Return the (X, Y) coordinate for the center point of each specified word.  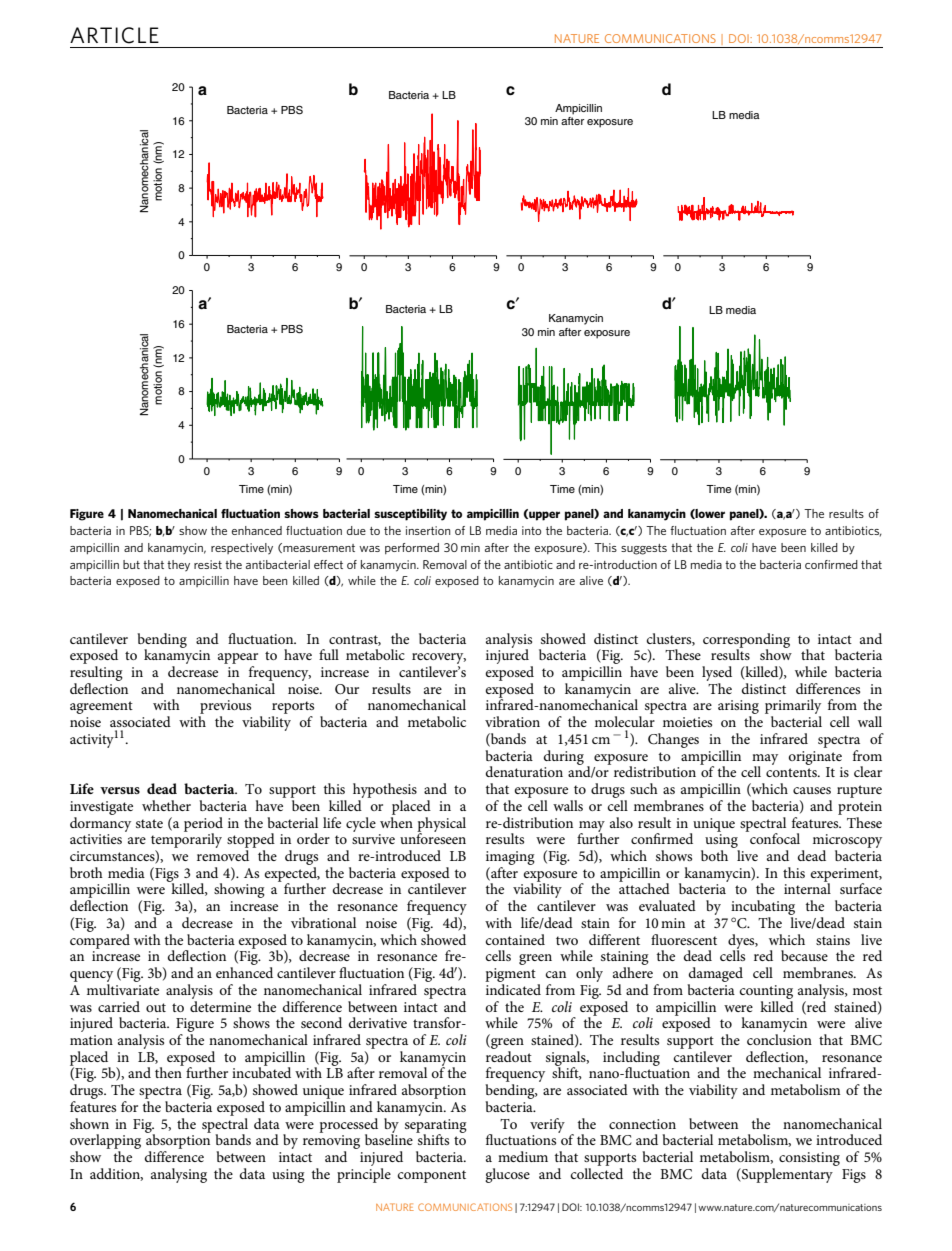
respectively (242, 549)
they (178, 566)
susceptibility (410, 515)
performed (412, 548)
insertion (428, 530)
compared (100, 940)
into (531, 530)
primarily (793, 708)
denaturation (524, 771)
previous (224, 708)
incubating (763, 909)
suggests (644, 549)
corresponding (746, 641)
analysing (179, 1175)
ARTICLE (114, 35)
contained (515, 939)
